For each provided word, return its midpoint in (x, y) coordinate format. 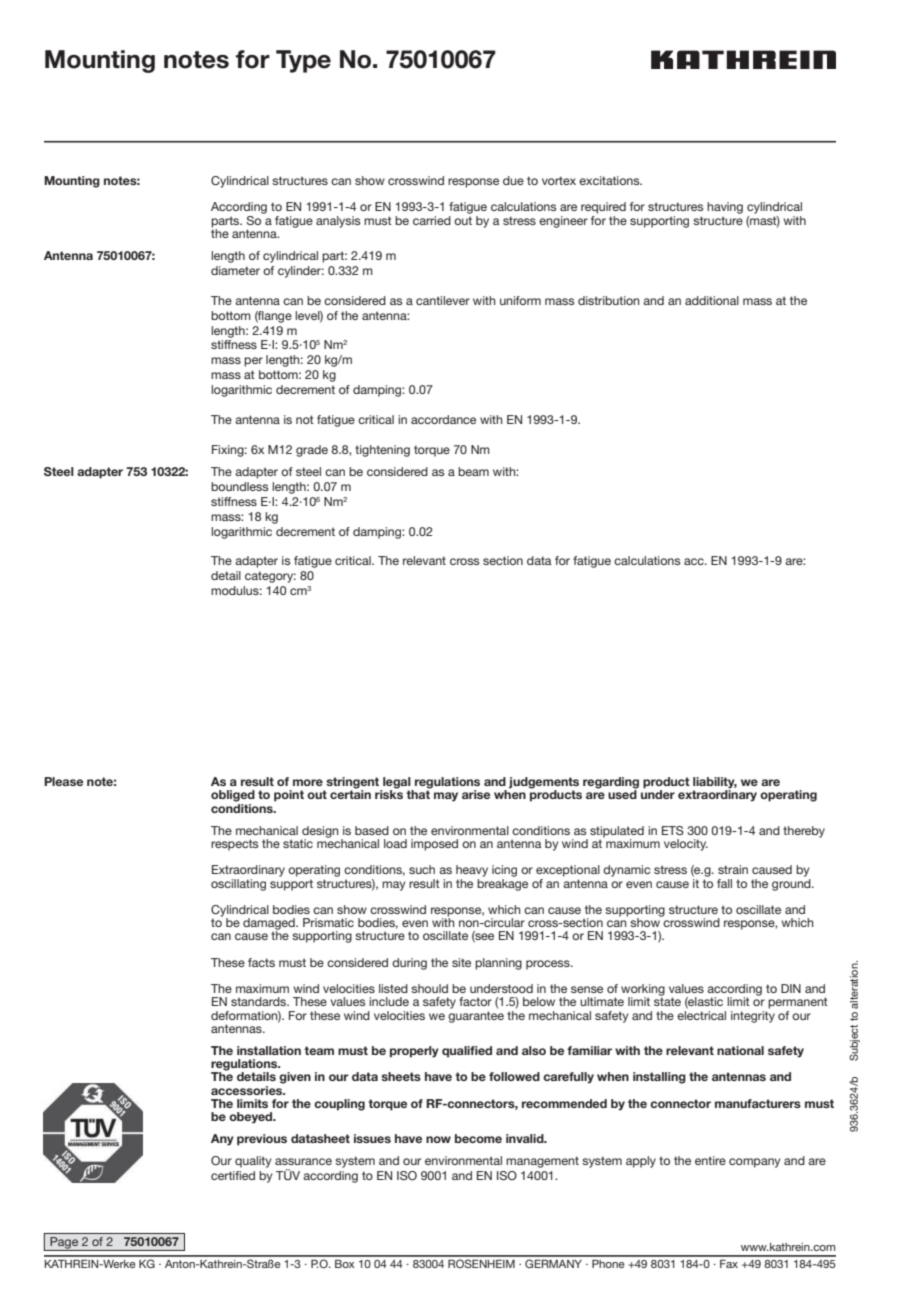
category (270, 577)
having (725, 209)
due (513, 180)
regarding (611, 784)
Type (303, 61)
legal (397, 784)
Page (64, 1244)
